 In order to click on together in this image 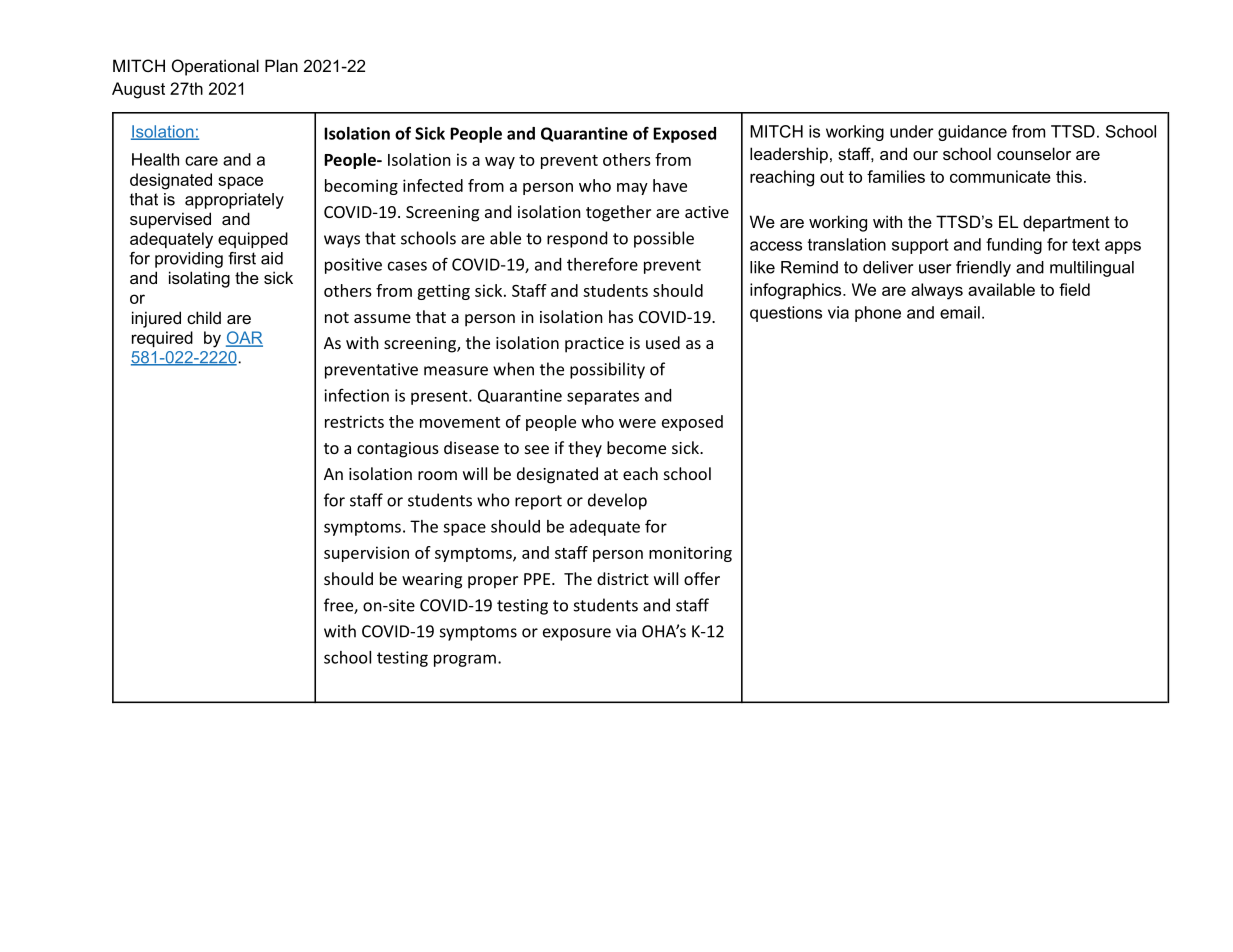, I will do `click(618, 213)`.
